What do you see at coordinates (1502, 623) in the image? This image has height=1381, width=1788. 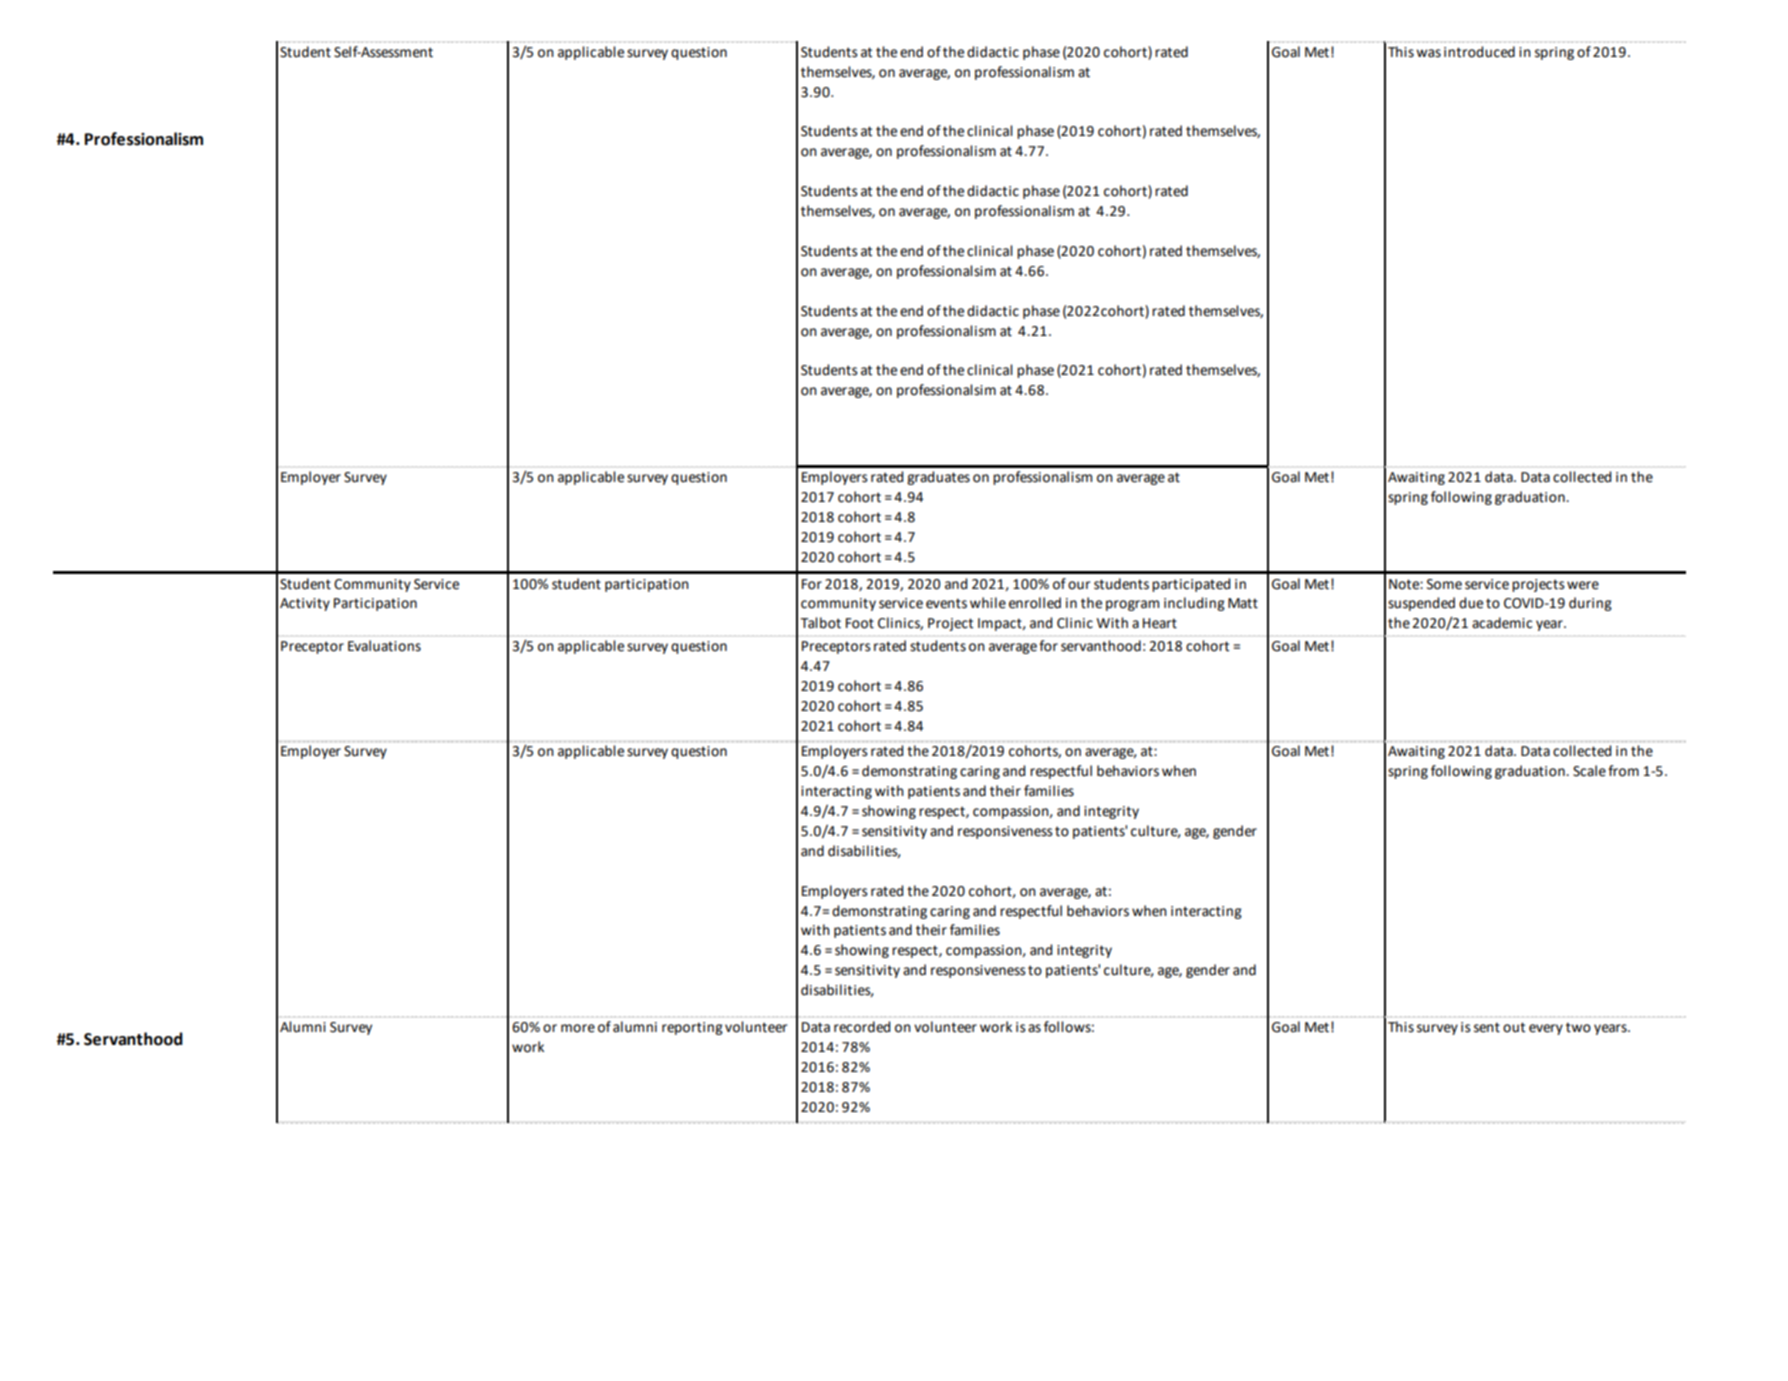 I see `academic` at bounding box center [1502, 623].
